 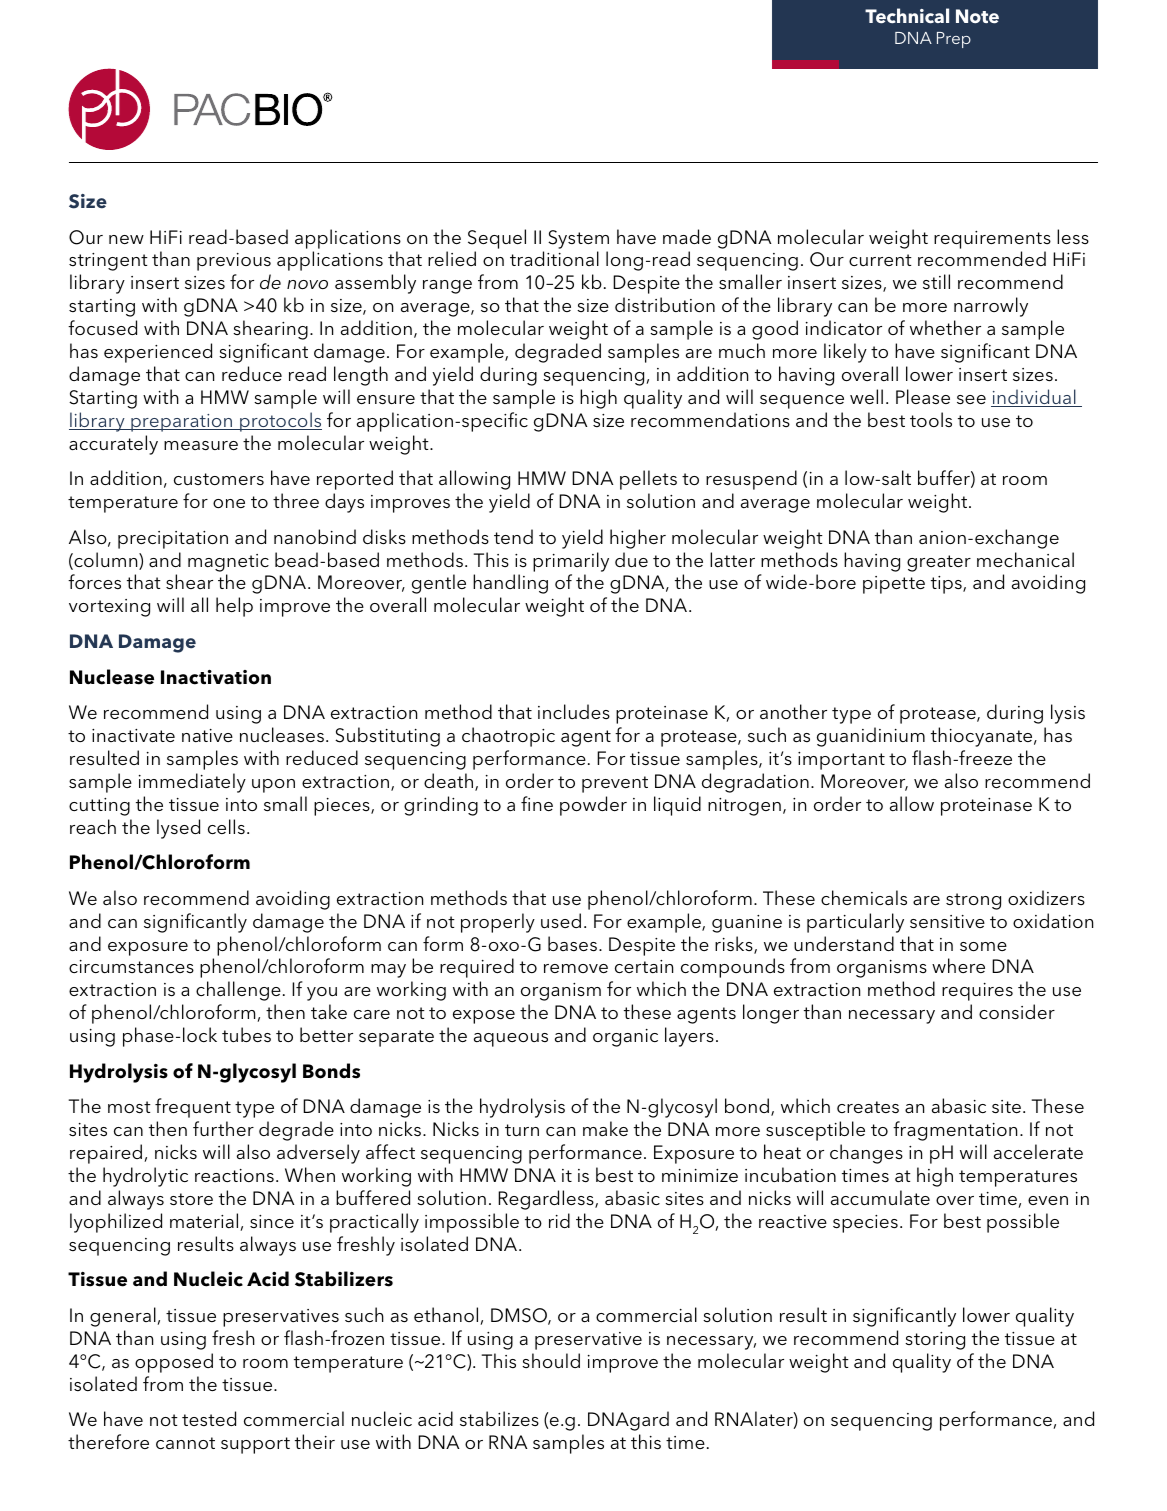 What do you see at coordinates (958, 965) in the page?
I see `where` at bounding box center [958, 965].
